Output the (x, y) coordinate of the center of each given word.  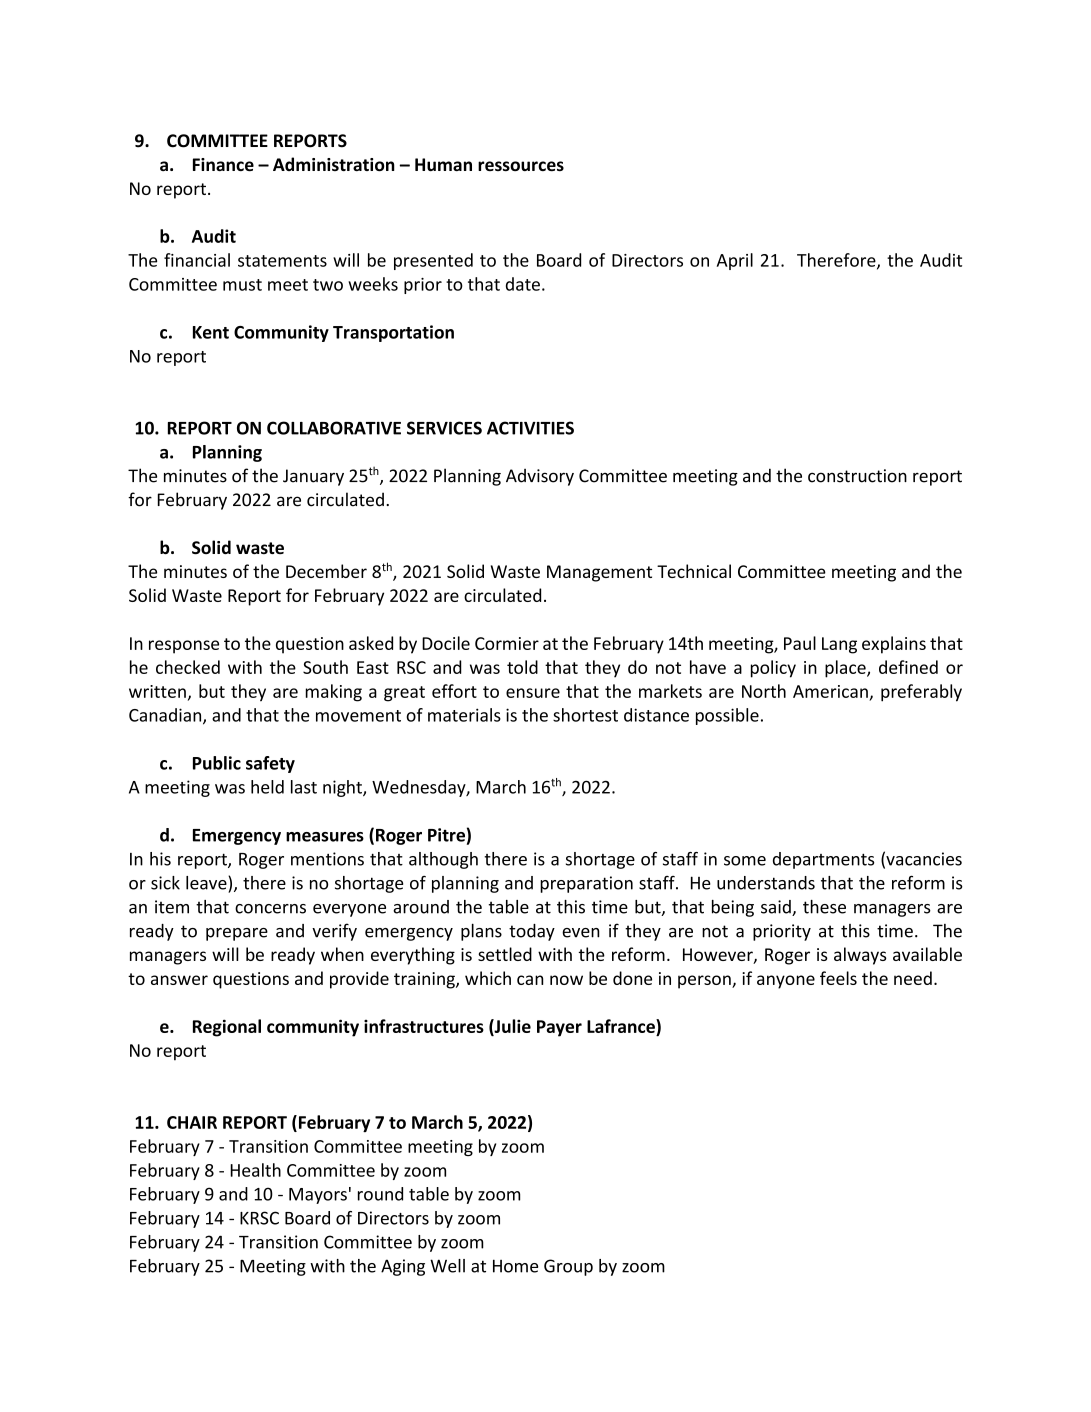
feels (838, 978)
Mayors (318, 1196)
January (313, 477)
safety (270, 764)
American (830, 691)
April (735, 261)
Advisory (540, 477)
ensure (533, 693)
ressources (521, 166)
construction (857, 476)
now (566, 980)
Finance (223, 164)
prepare (237, 934)
